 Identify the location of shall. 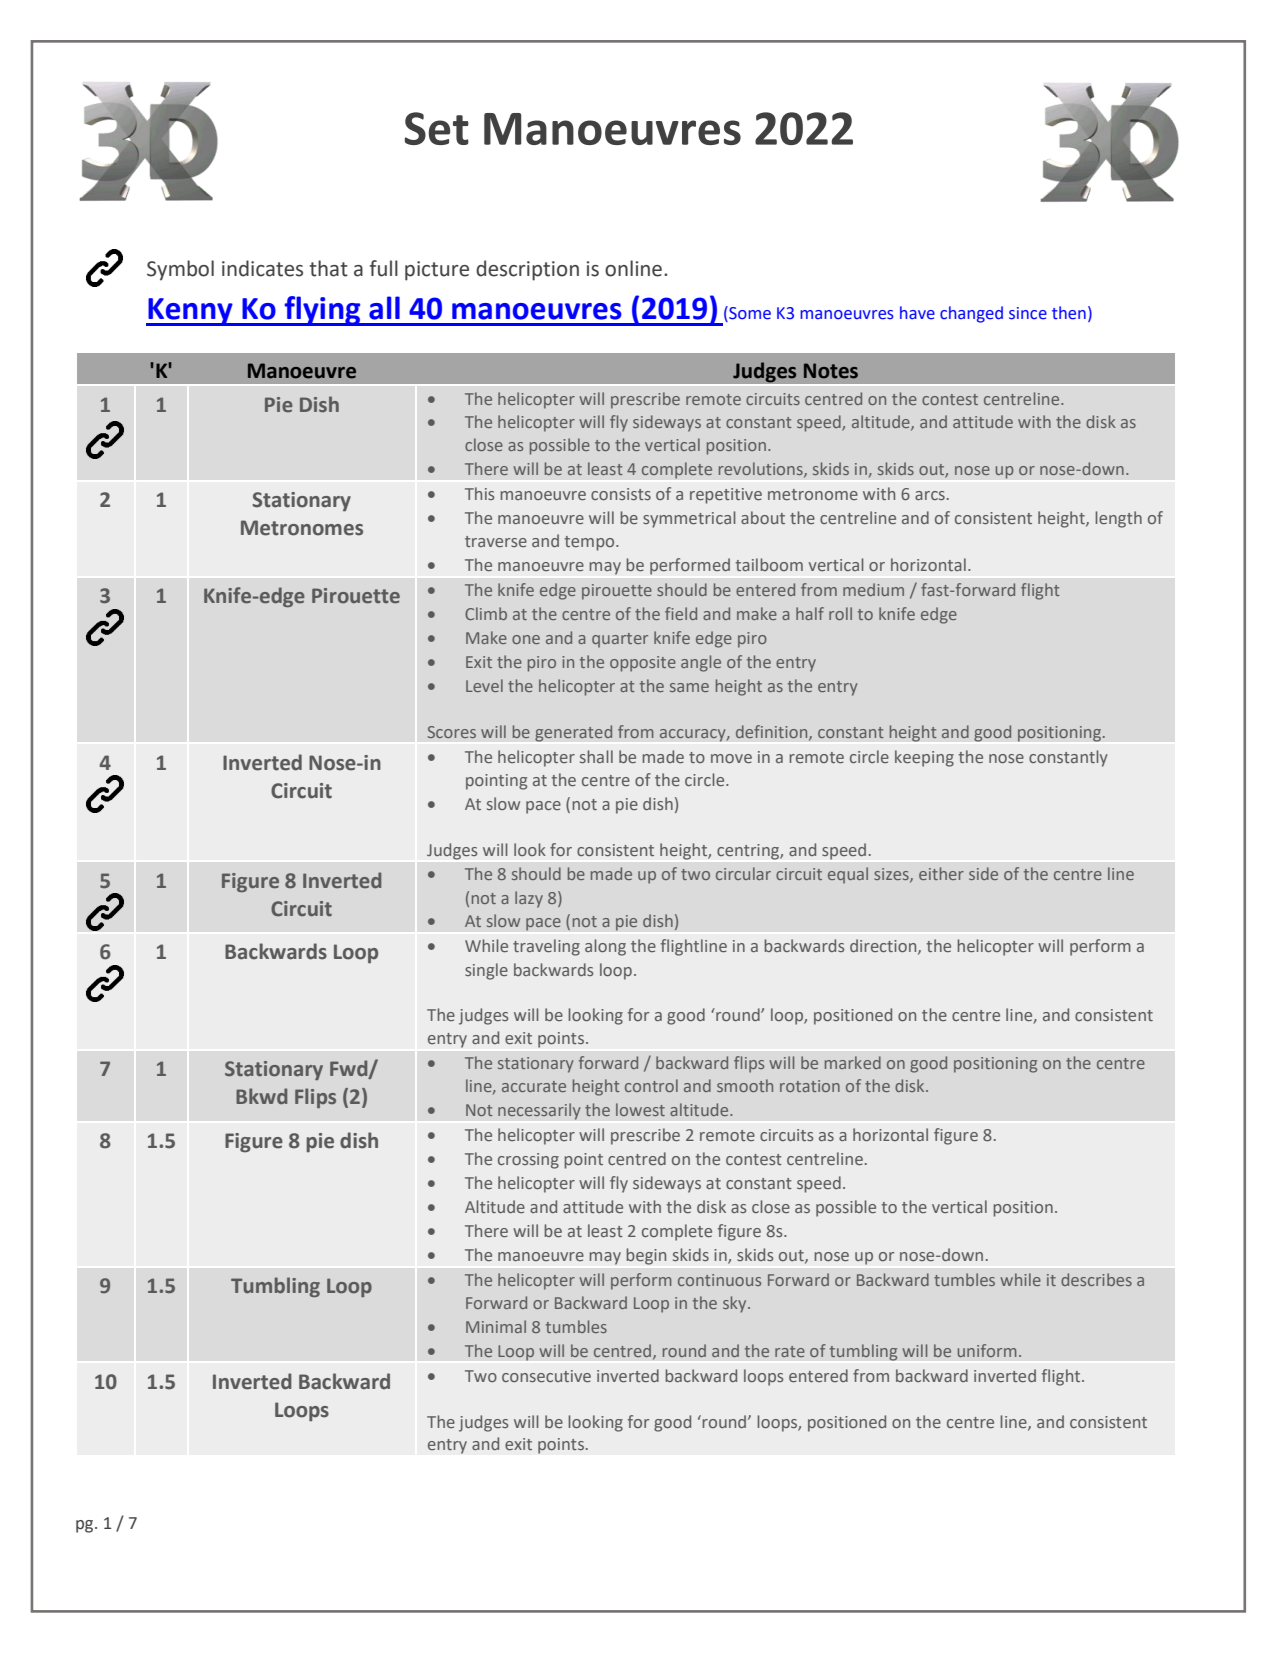
(596, 756).
